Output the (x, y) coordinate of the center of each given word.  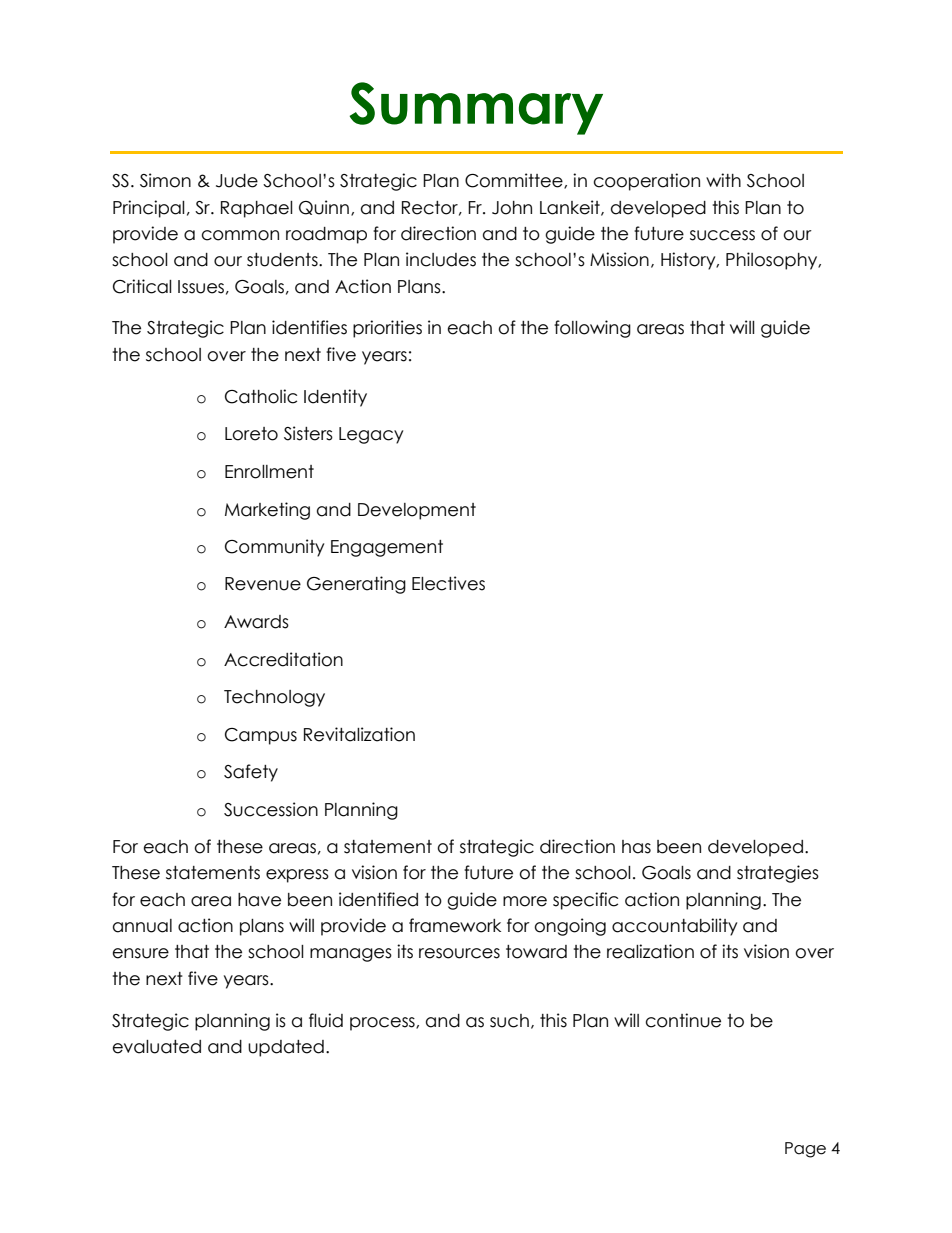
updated (286, 1048)
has (636, 847)
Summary (476, 108)
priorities (387, 329)
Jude (237, 181)
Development (417, 511)
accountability (674, 927)
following (592, 329)
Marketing (267, 511)
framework (455, 925)
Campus (261, 736)
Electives (448, 583)
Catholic (261, 396)
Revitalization (359, 734)
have (259, 900)
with (723, 180)
